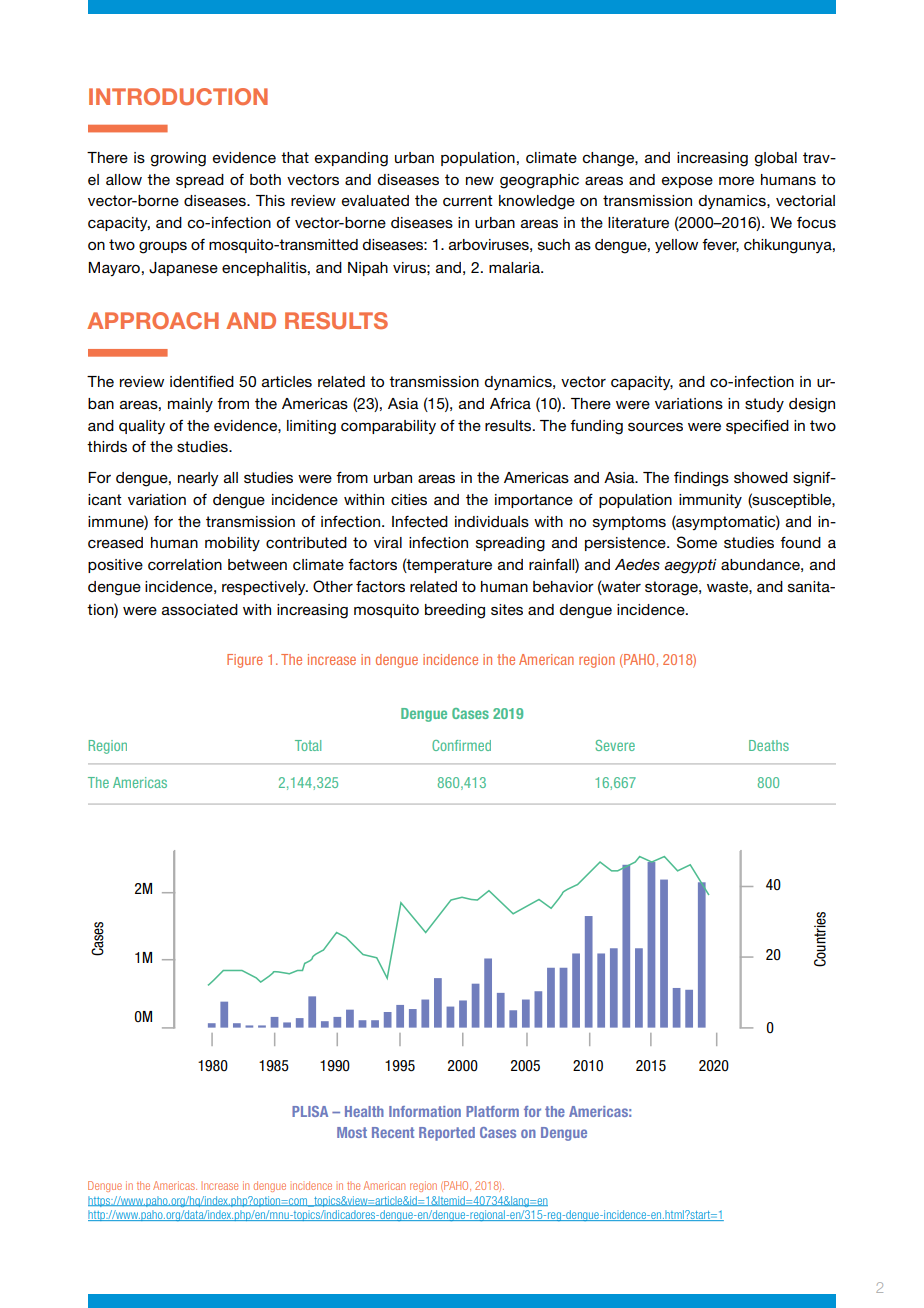 Image resolution: width=924 pixels, height=1308 pixels. What do you see at coordinates (308, 745) in the page?
I see `Total` at bounding box center [308, 745].
